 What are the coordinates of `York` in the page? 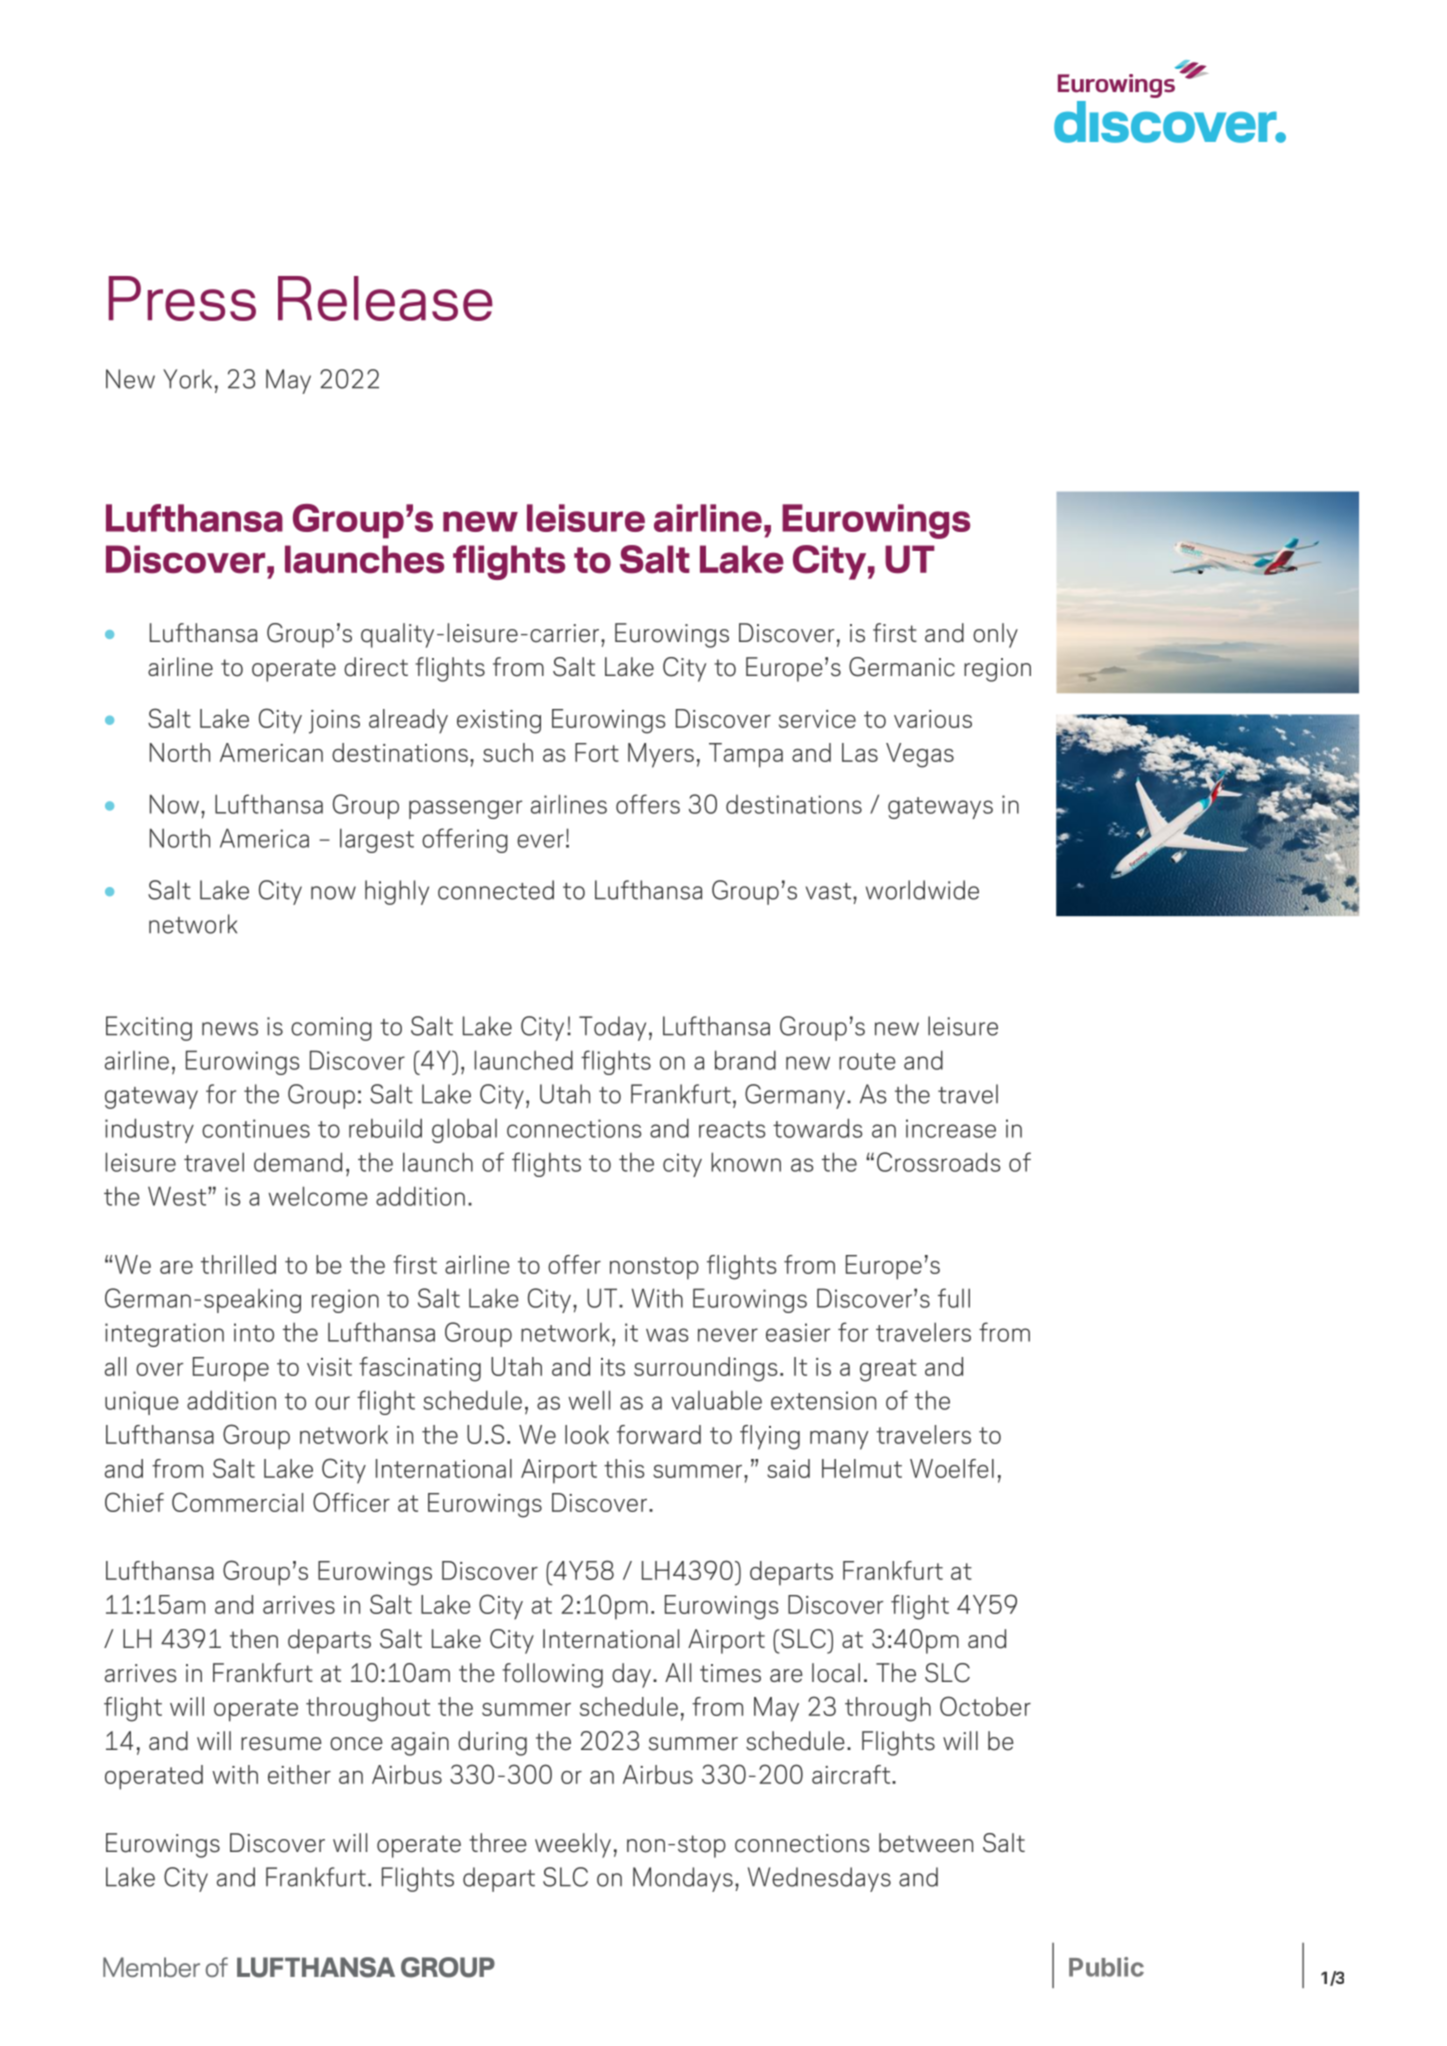 It's located at (187, 379).
